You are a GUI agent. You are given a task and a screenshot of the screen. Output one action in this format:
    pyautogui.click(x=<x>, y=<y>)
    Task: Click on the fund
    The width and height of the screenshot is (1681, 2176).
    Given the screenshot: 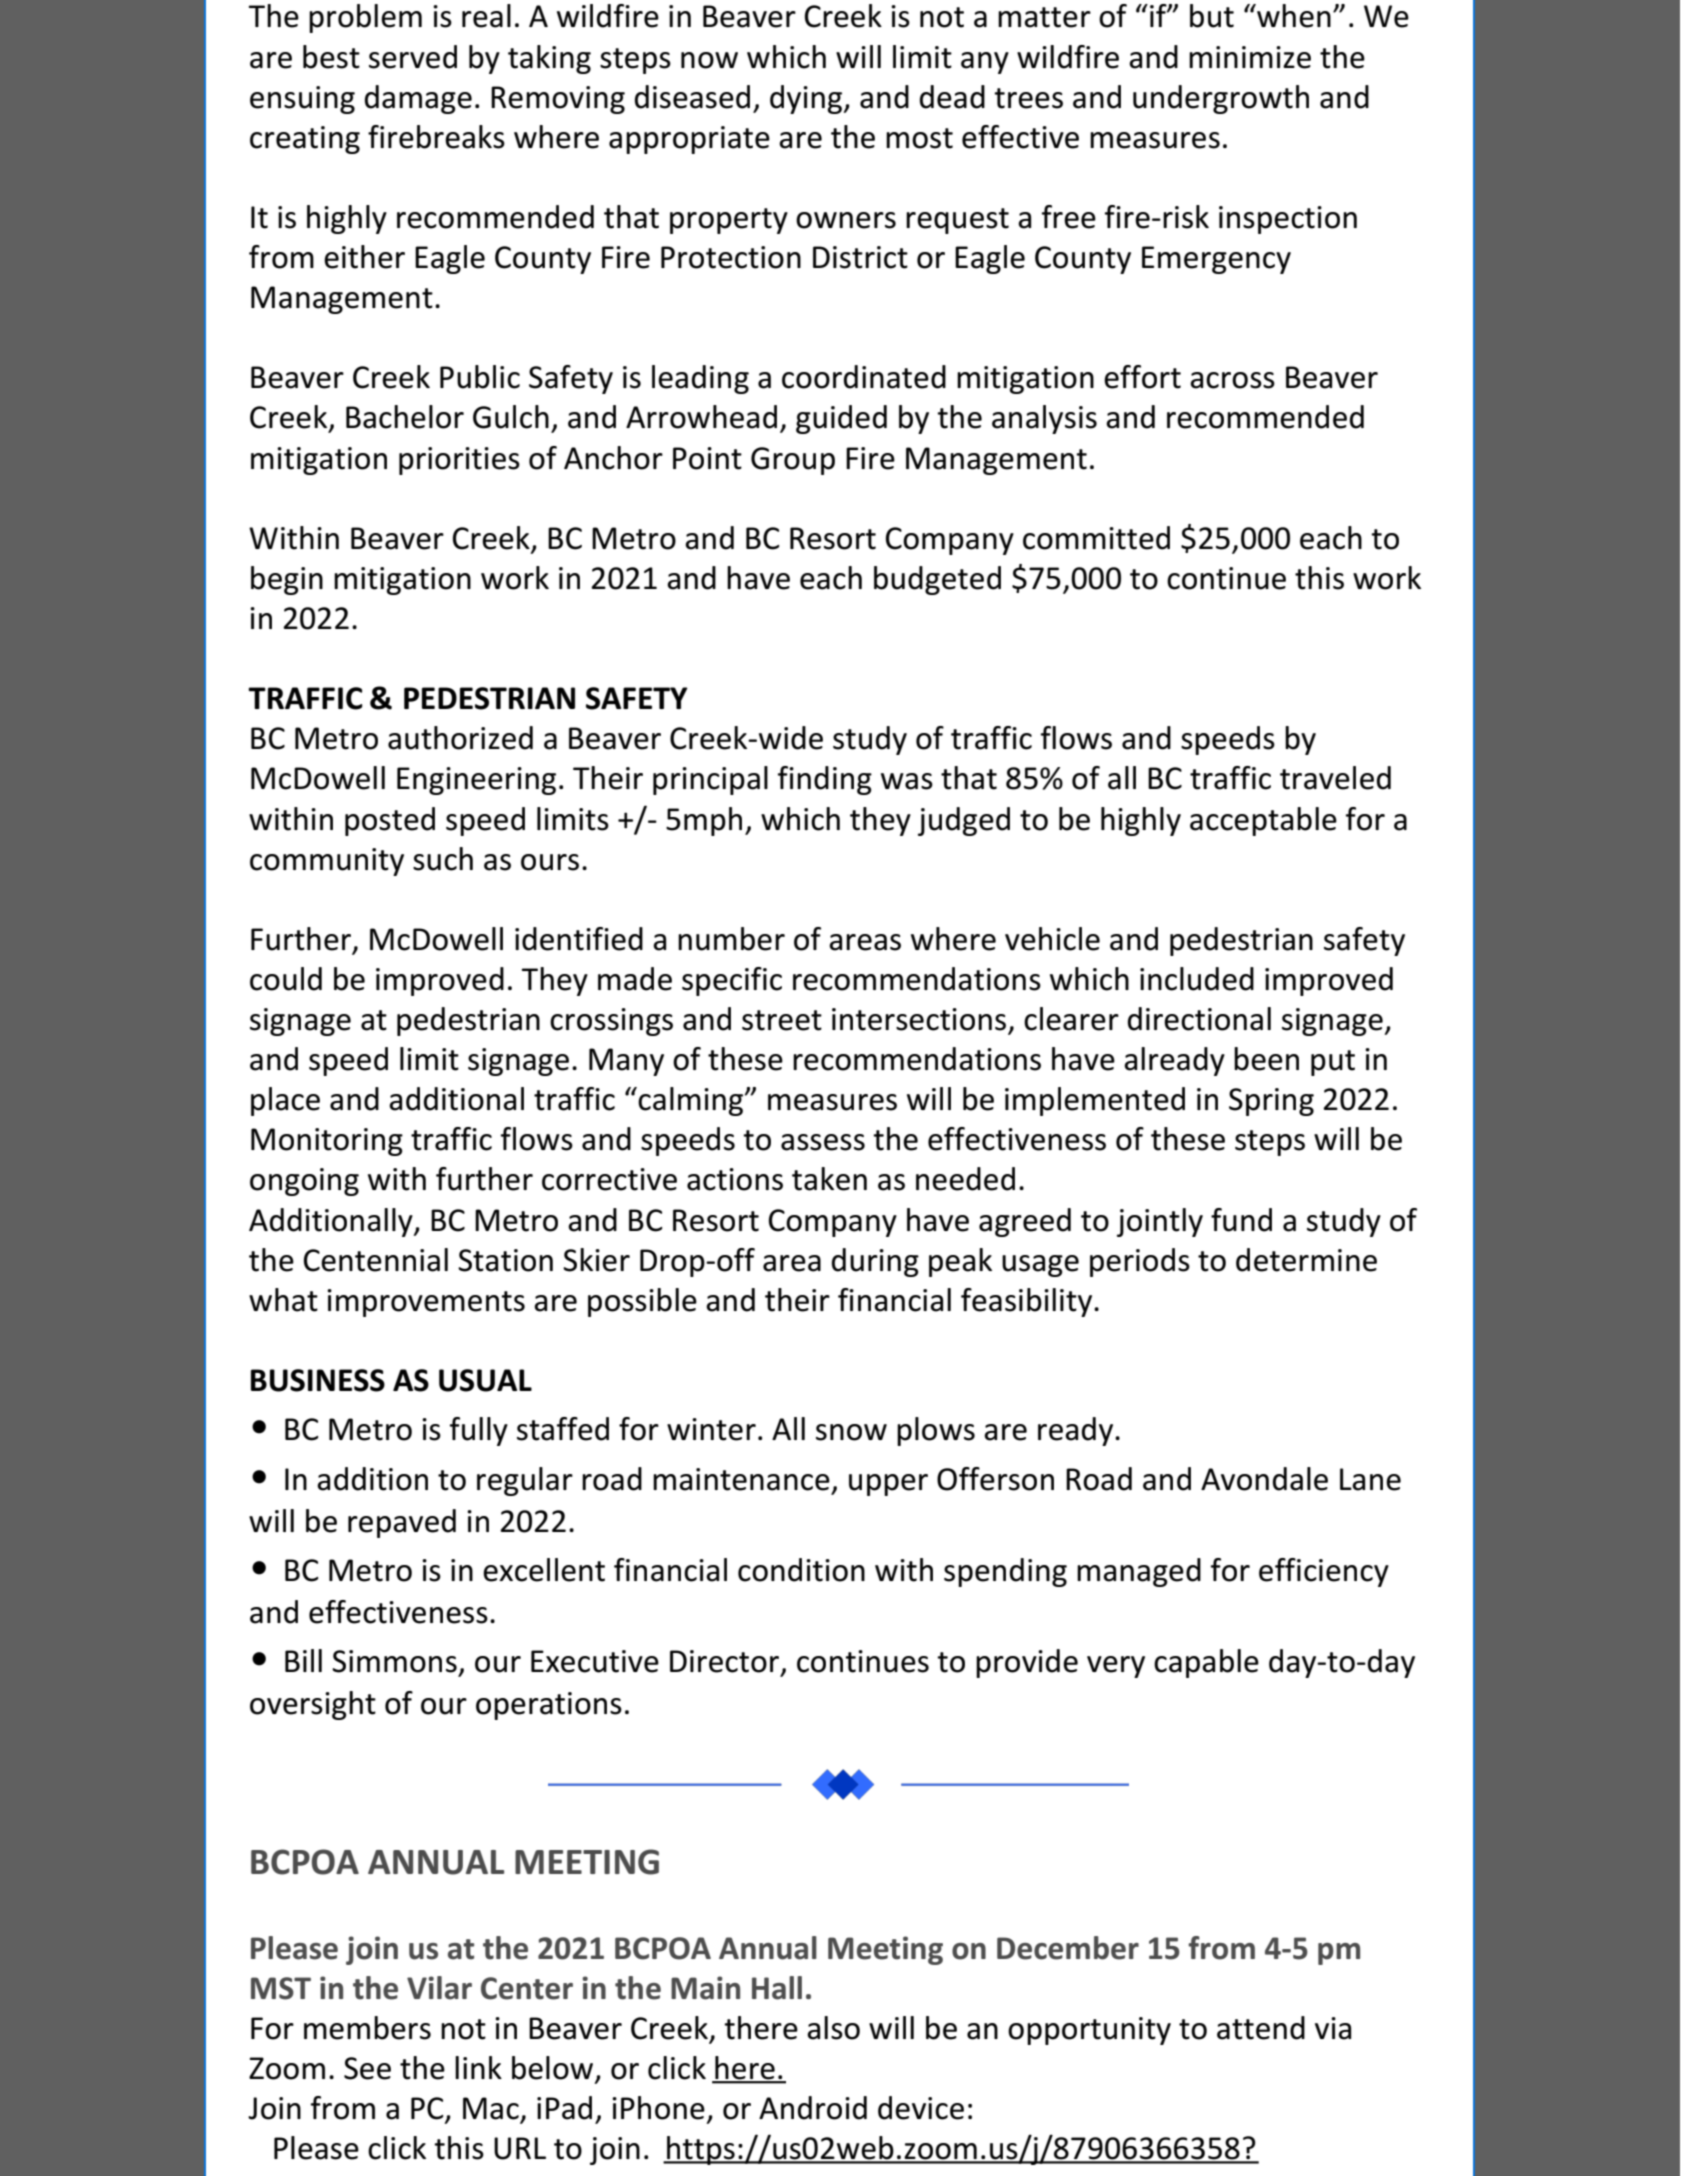 What is the action you would take?
    pyautogui.click(x=1241, y=1220)
